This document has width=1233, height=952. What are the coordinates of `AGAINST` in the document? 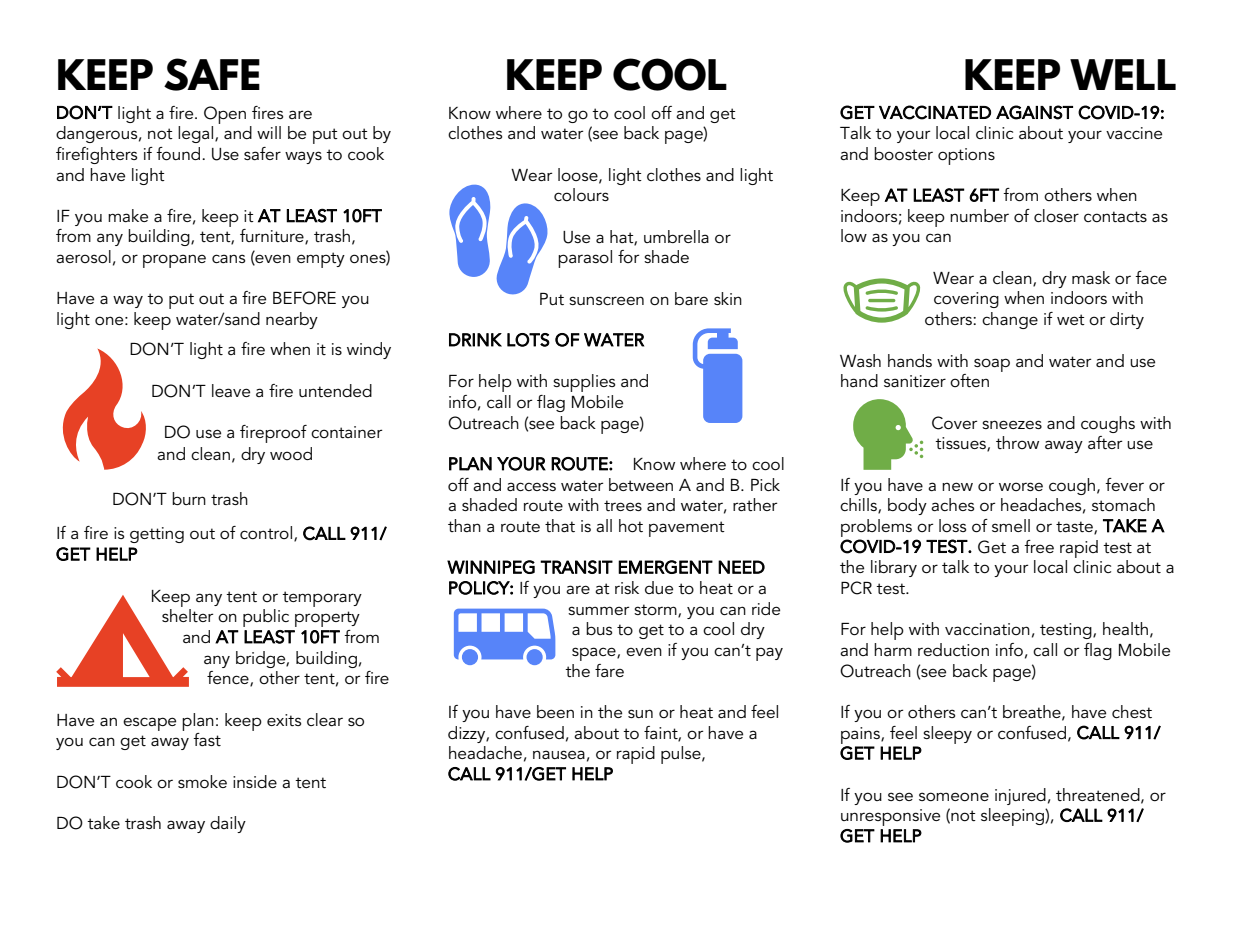 It's located at (1034, 112).
